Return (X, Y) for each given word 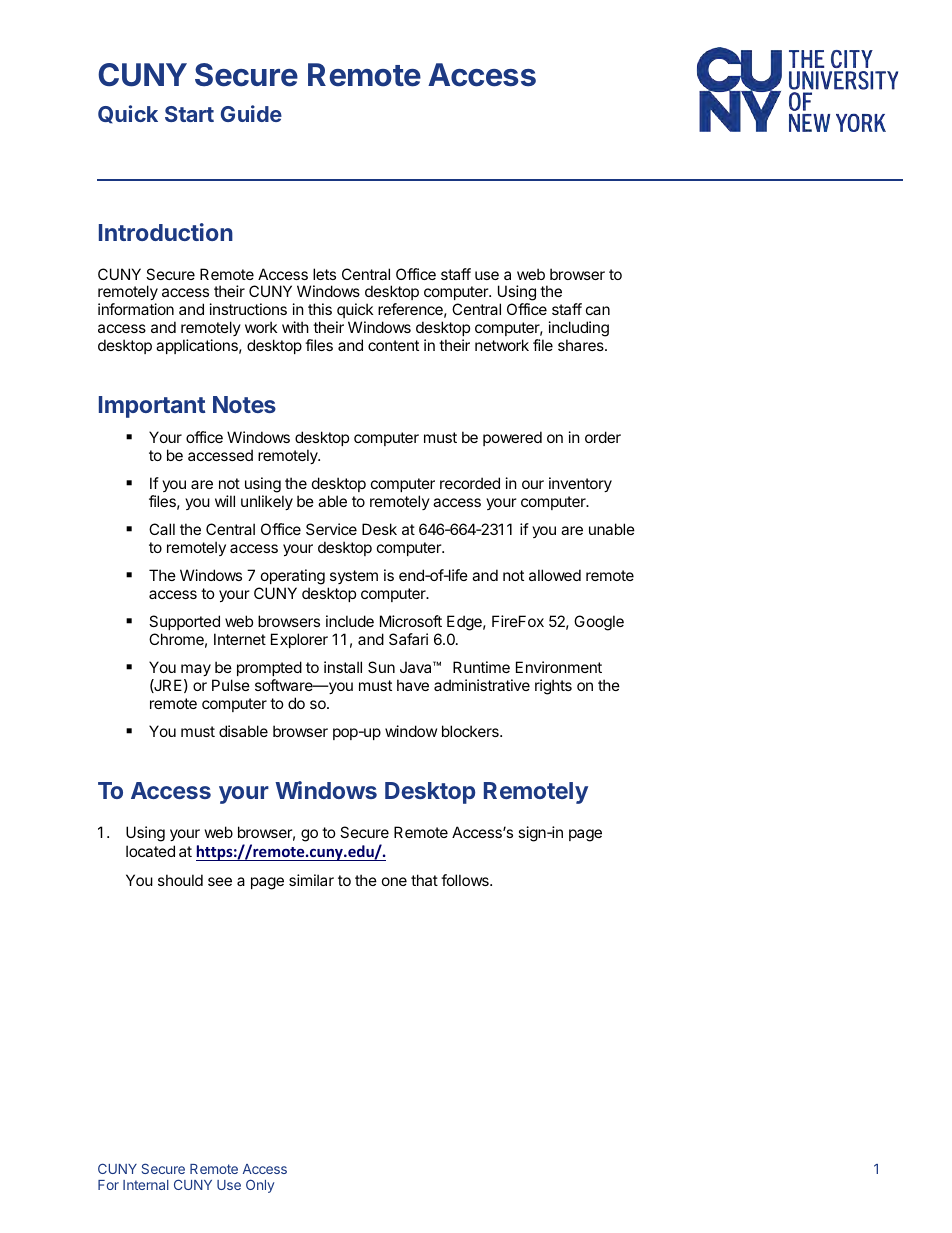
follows (466, 880)
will (225, 501)
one (394, 881)
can (598, 310)
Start (189, 114)
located (150, 851)
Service (331, 529)
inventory (580, 484)
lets (324, 274)
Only (260, 1186)
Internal (146, 1185)
